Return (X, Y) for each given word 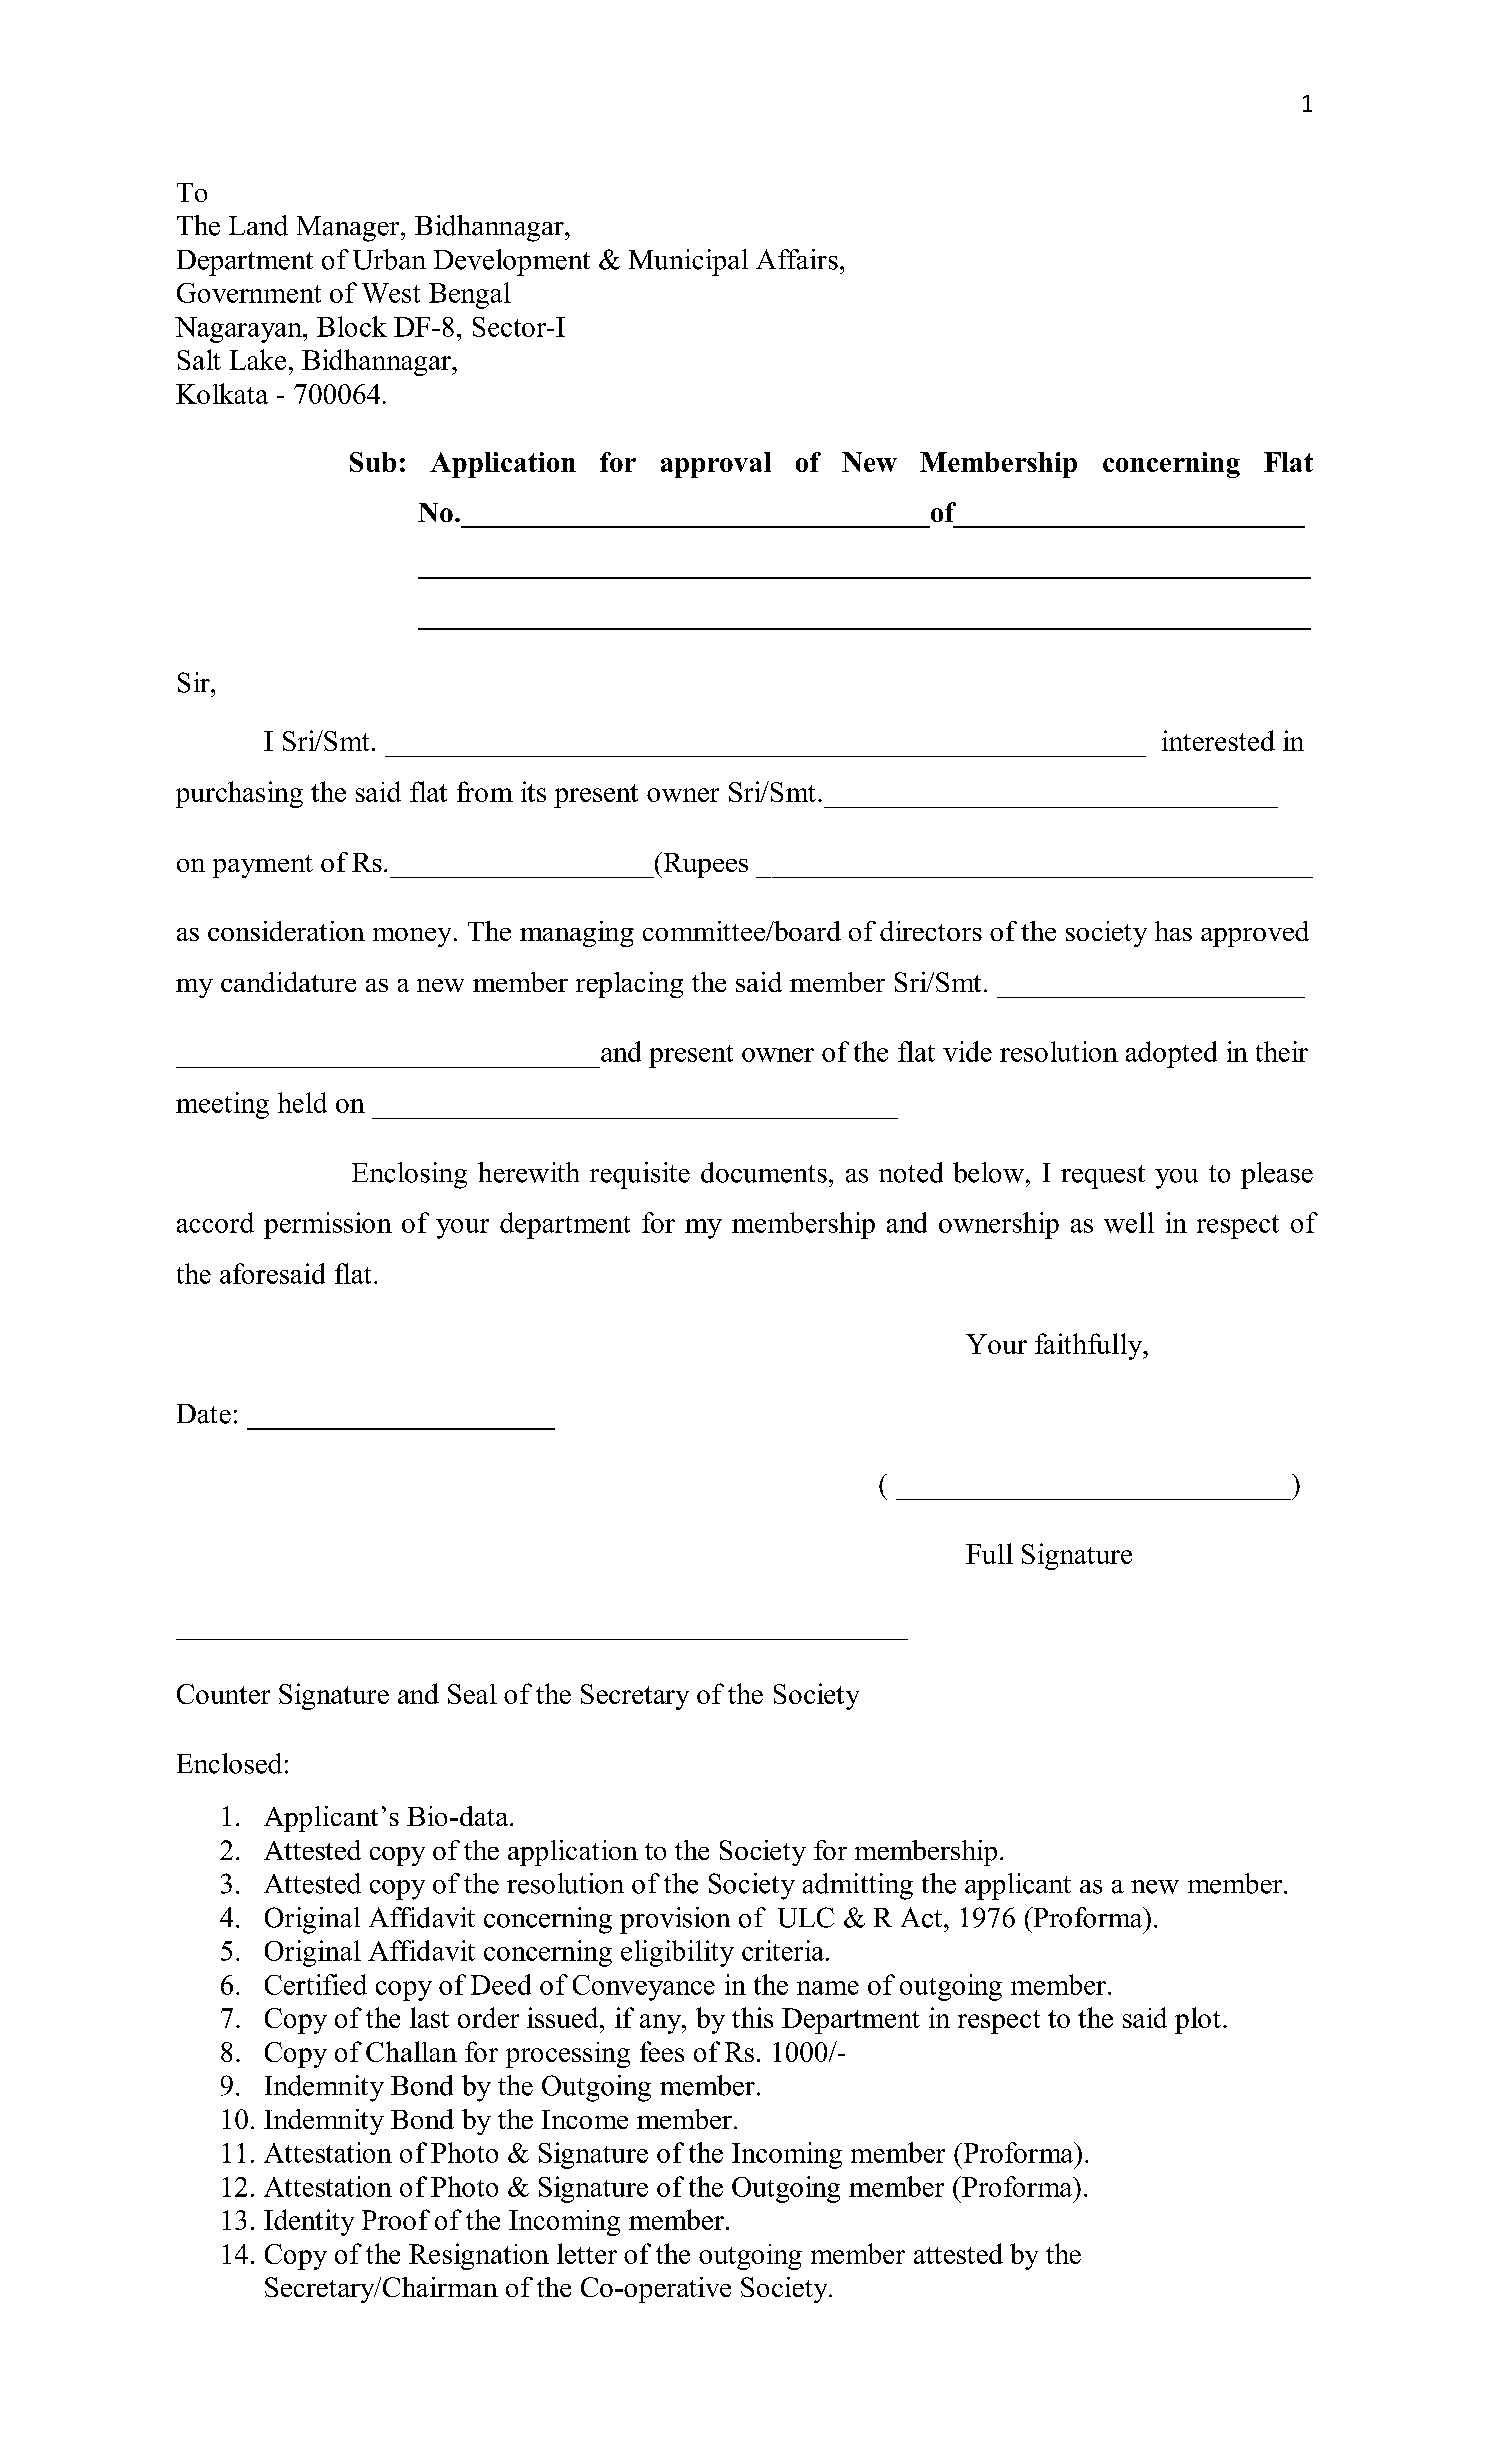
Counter (223, 1694)
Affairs (797, 259)
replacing (629, 985)
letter (587, 2253)
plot (1198, 2020)
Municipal (688, 262)
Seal (472, 1694)
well (1129, 1222)
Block (352, 326)
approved (1255, 934)
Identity (309, 2222)
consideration (286, 931)
